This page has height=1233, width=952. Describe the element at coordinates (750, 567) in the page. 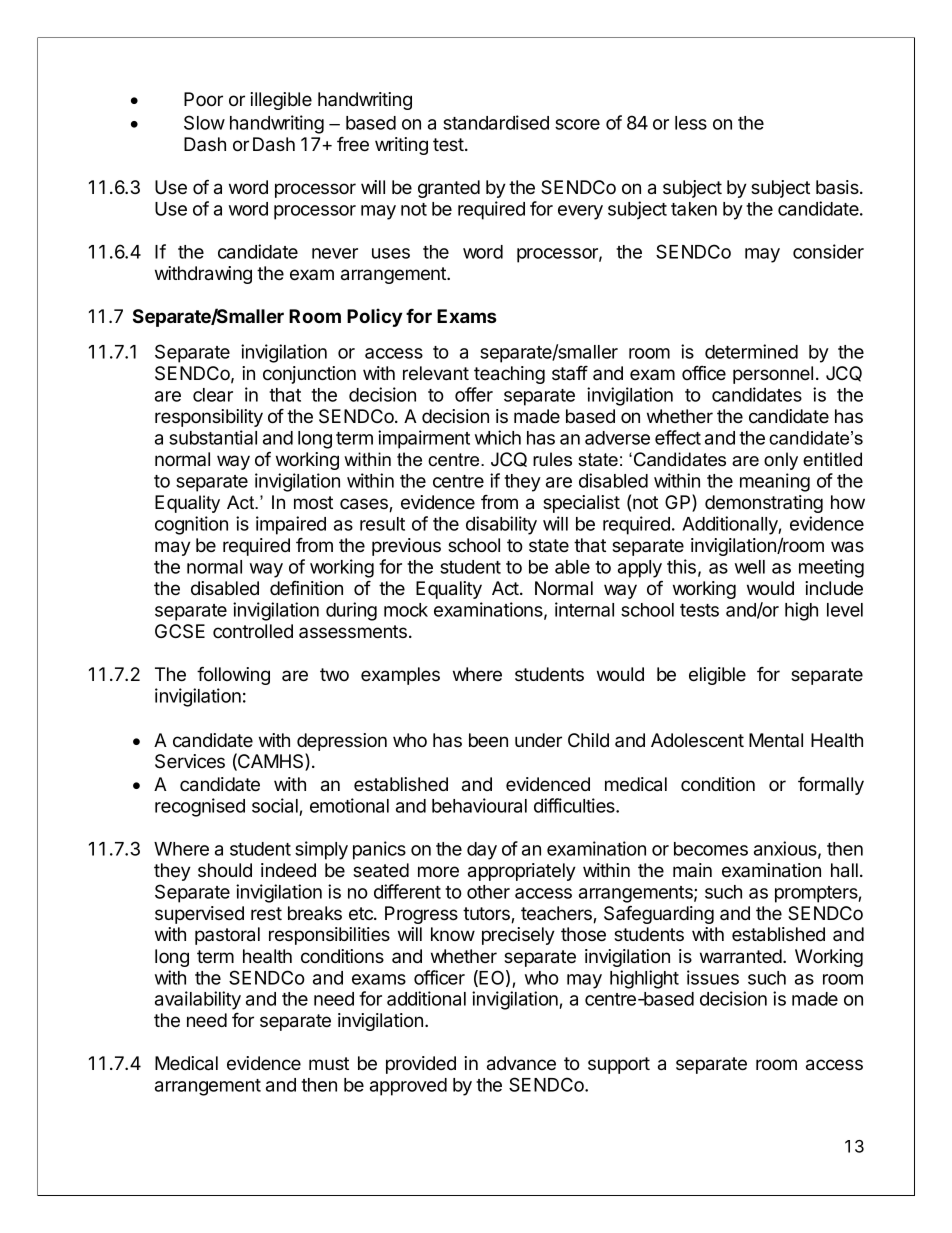

I see `well` at that location.
